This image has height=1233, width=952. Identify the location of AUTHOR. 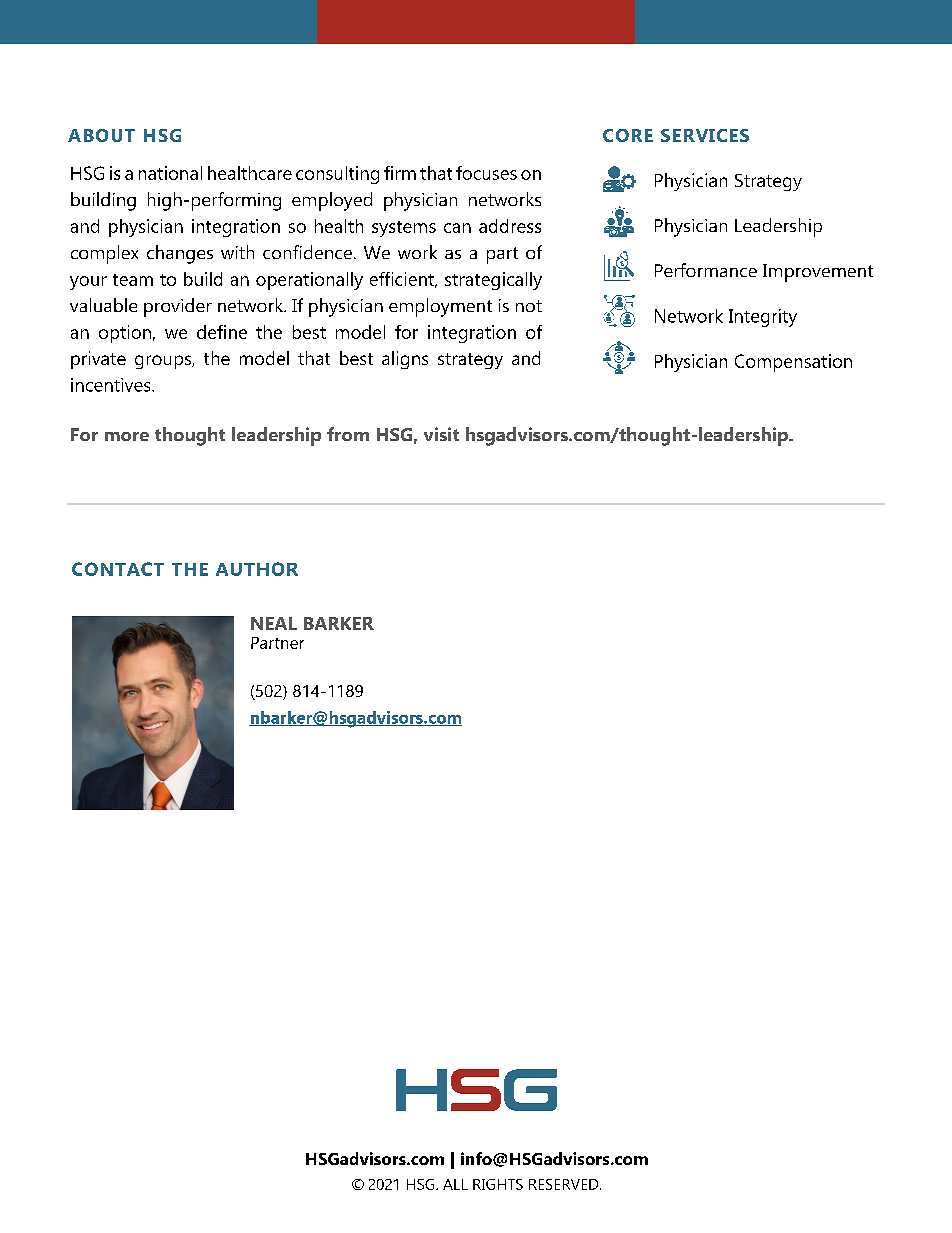
(257, 569).
